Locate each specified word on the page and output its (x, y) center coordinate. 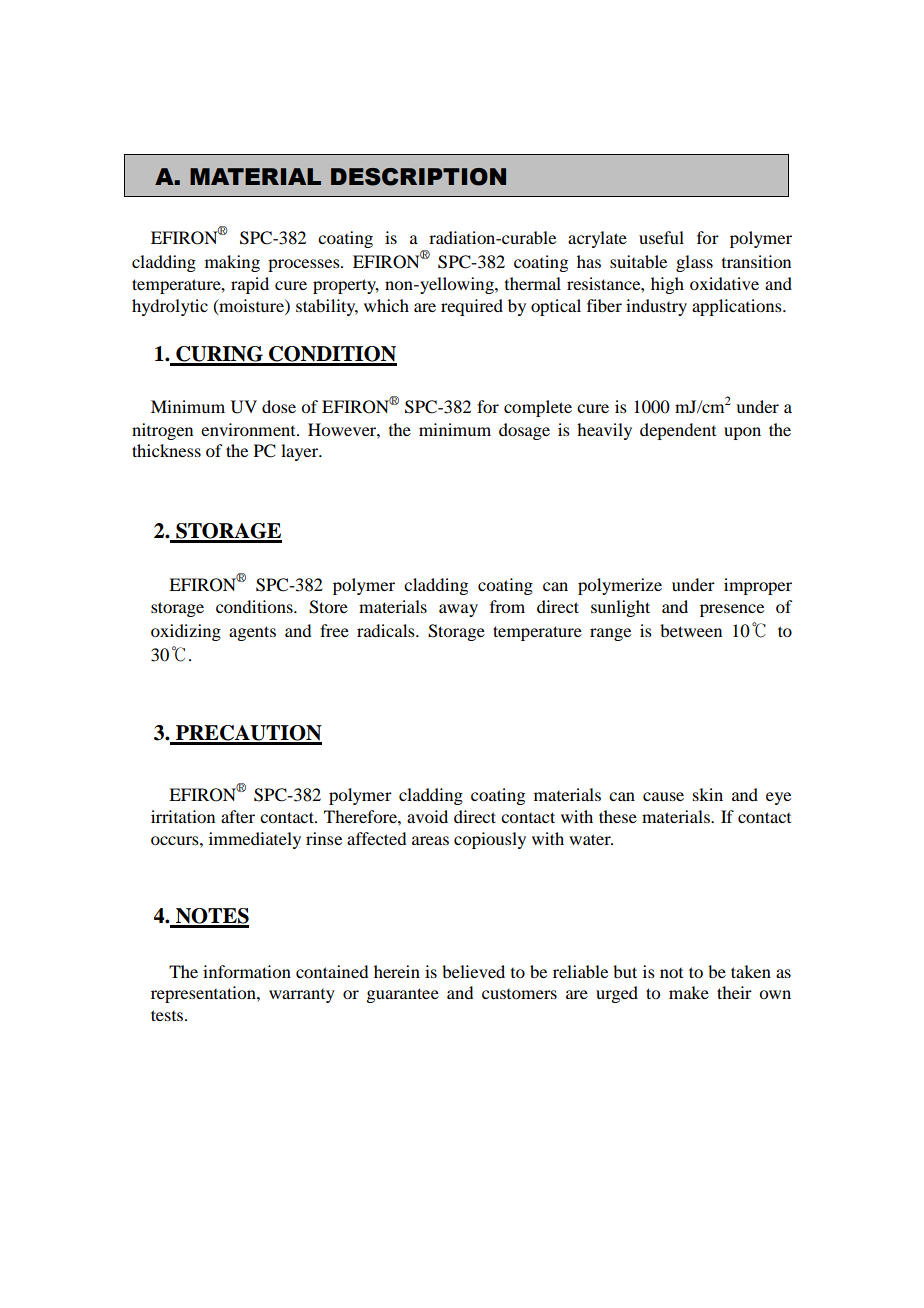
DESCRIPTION (418, 177)
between (691, 630)
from (507, 606)
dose (279, 406)
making (232, 263)
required (472, 307)
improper (758, 586)
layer (301, 452)
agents (252, 633)
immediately (255, 840)
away (458, 610)
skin (708, 794)
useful (661, 237)
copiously (490, 840)
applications (738, 307)
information (247, 971)
